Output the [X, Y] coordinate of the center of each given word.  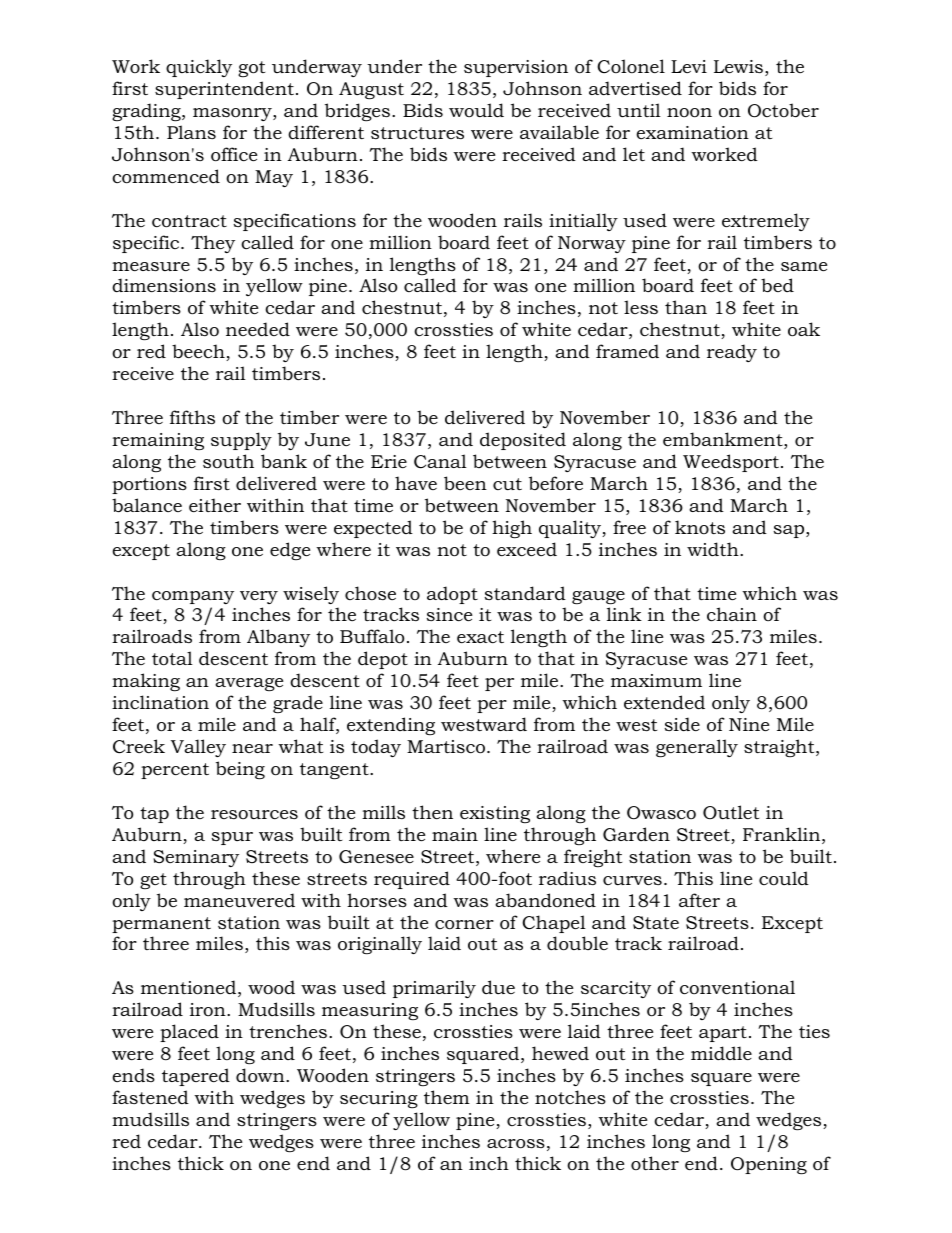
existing [495, 814]
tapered [196, 1077]
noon [689, 113]
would [476, 110]
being [240, 770]
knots [700, 527]
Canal [440, 461]
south [228, 461]
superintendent [224, 90]
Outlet [731, 812]
